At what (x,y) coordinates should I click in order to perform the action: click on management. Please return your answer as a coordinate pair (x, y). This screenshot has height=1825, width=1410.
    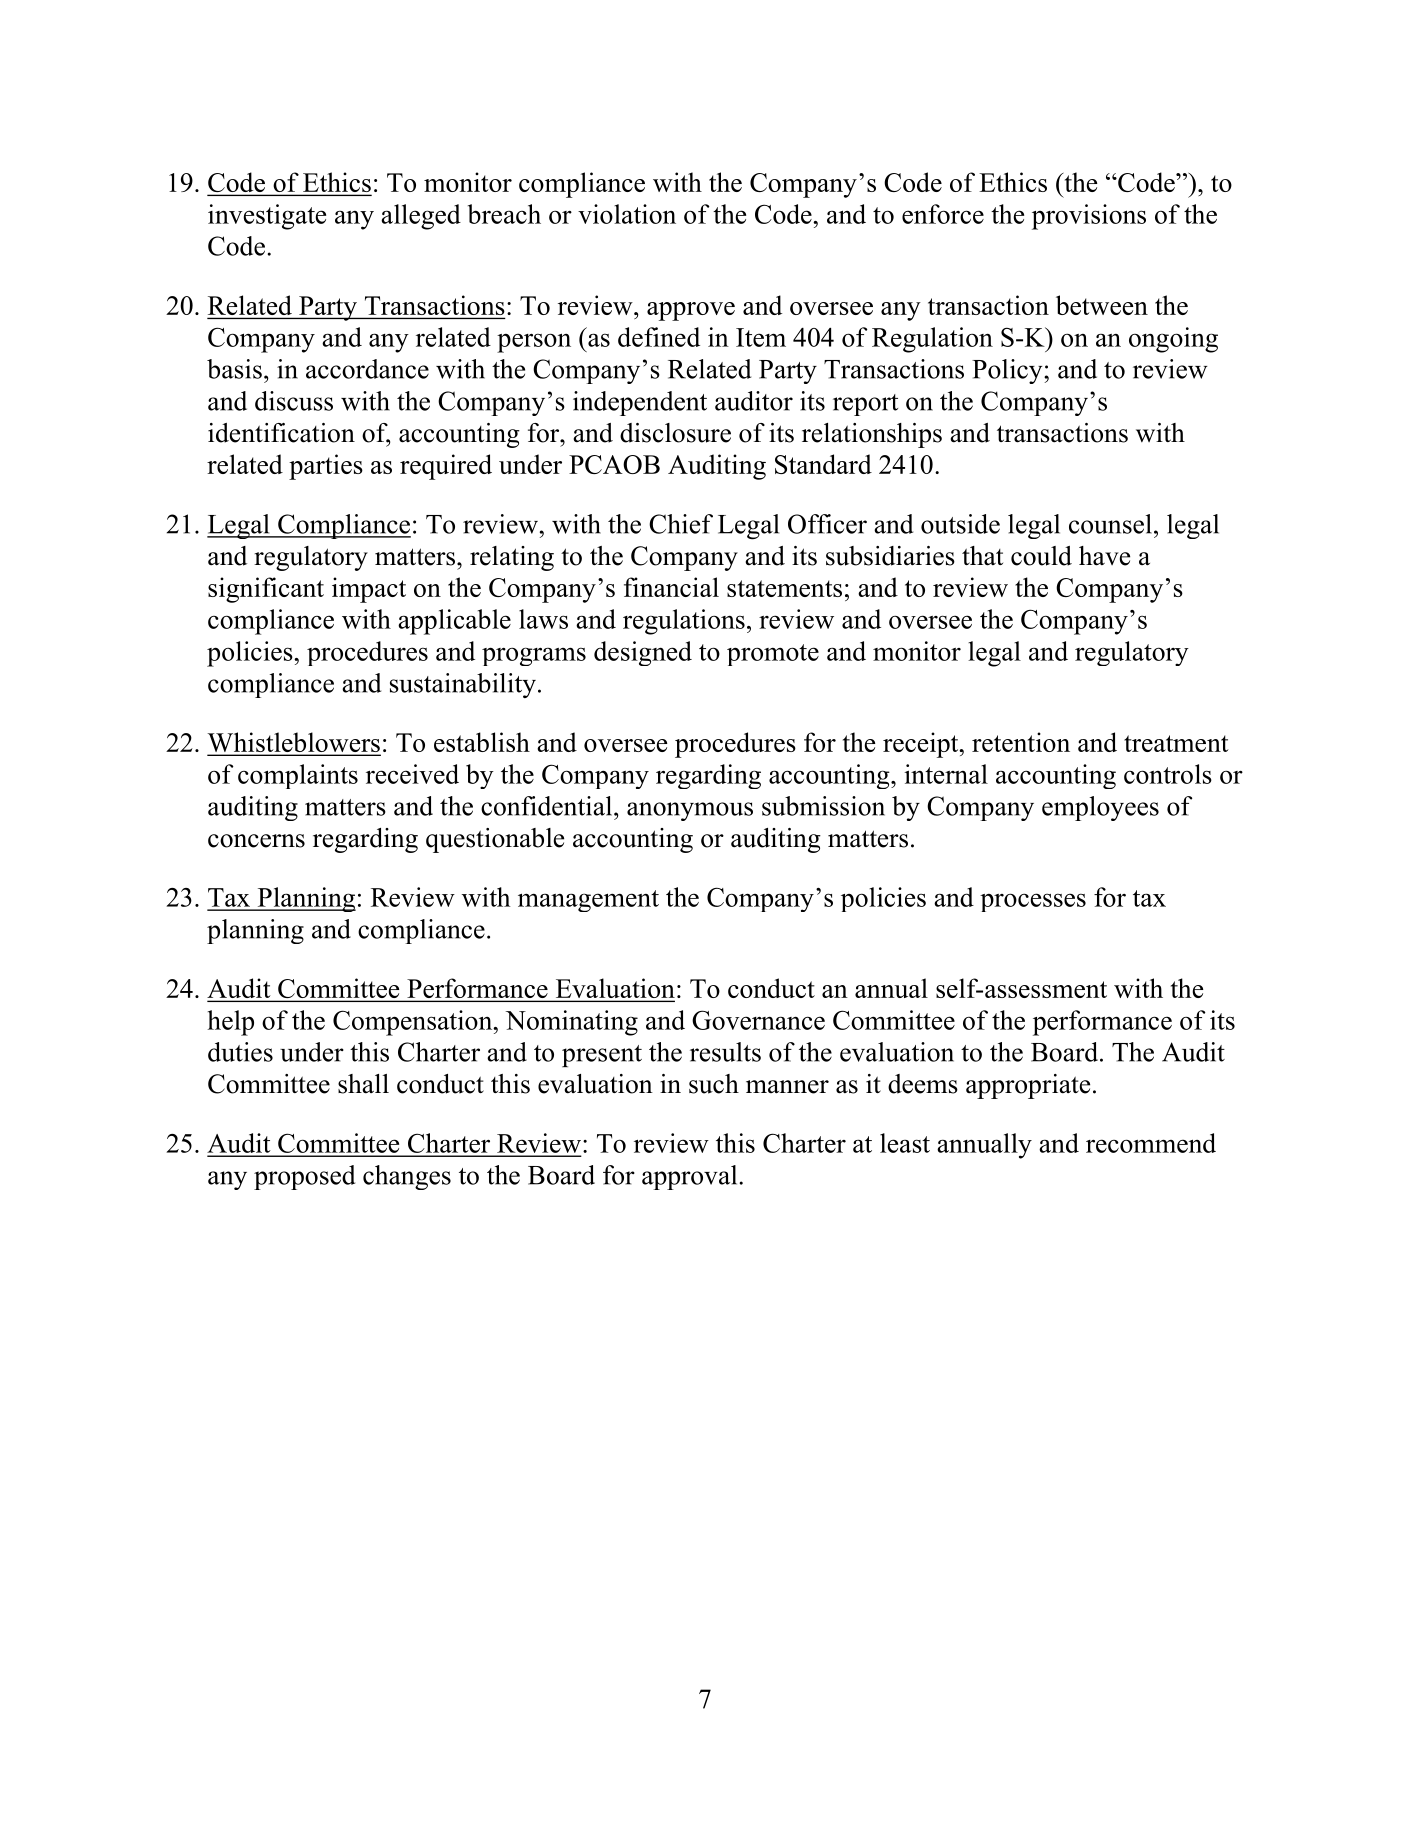
    Looking at the image, I should click on (588, 901).
